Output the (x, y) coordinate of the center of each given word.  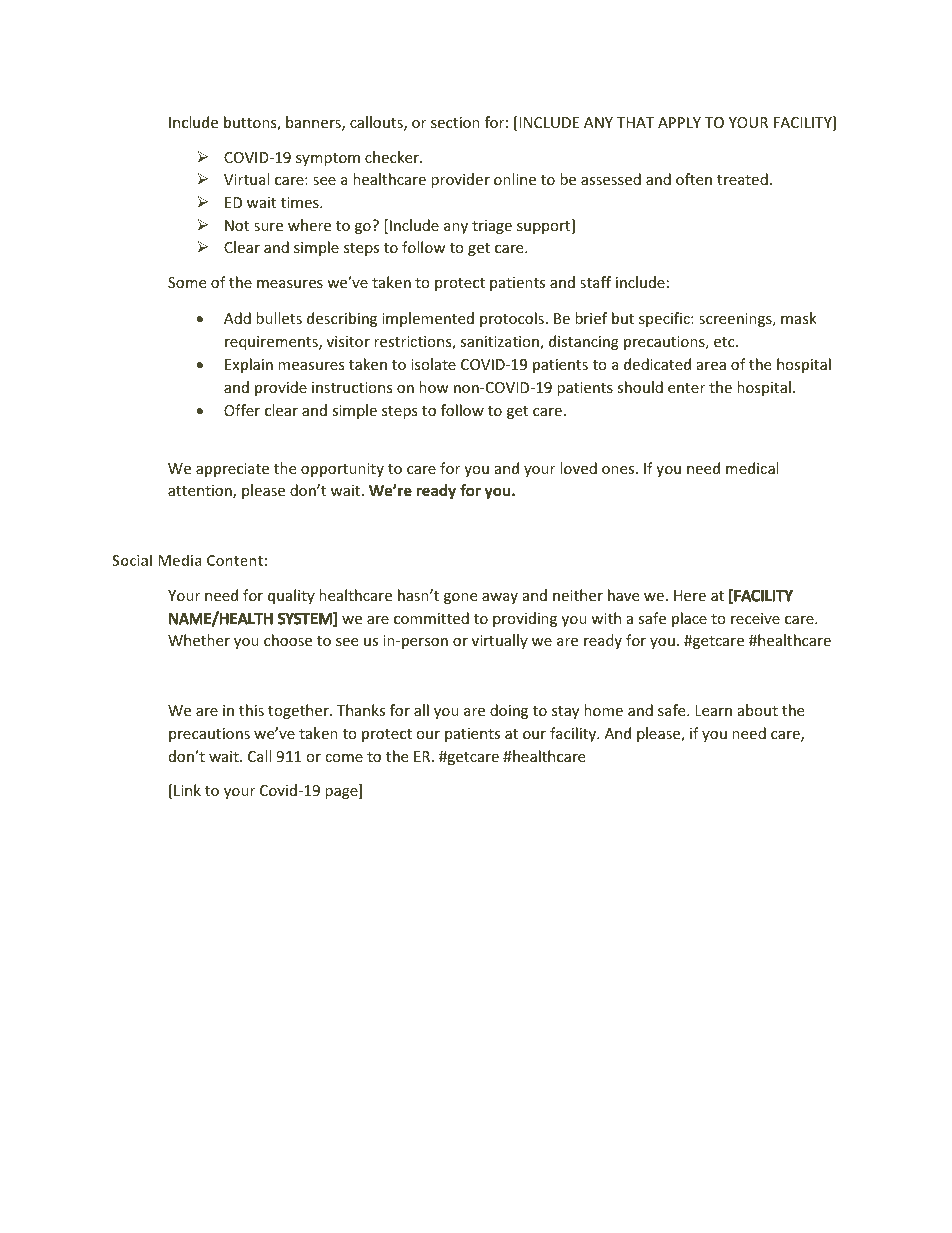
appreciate (232, 470)
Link (186, 791)
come (344, 758)
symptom (328, 159)
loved (578, 468)
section (455, 122)
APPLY (679, 122)
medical (752, 468)
